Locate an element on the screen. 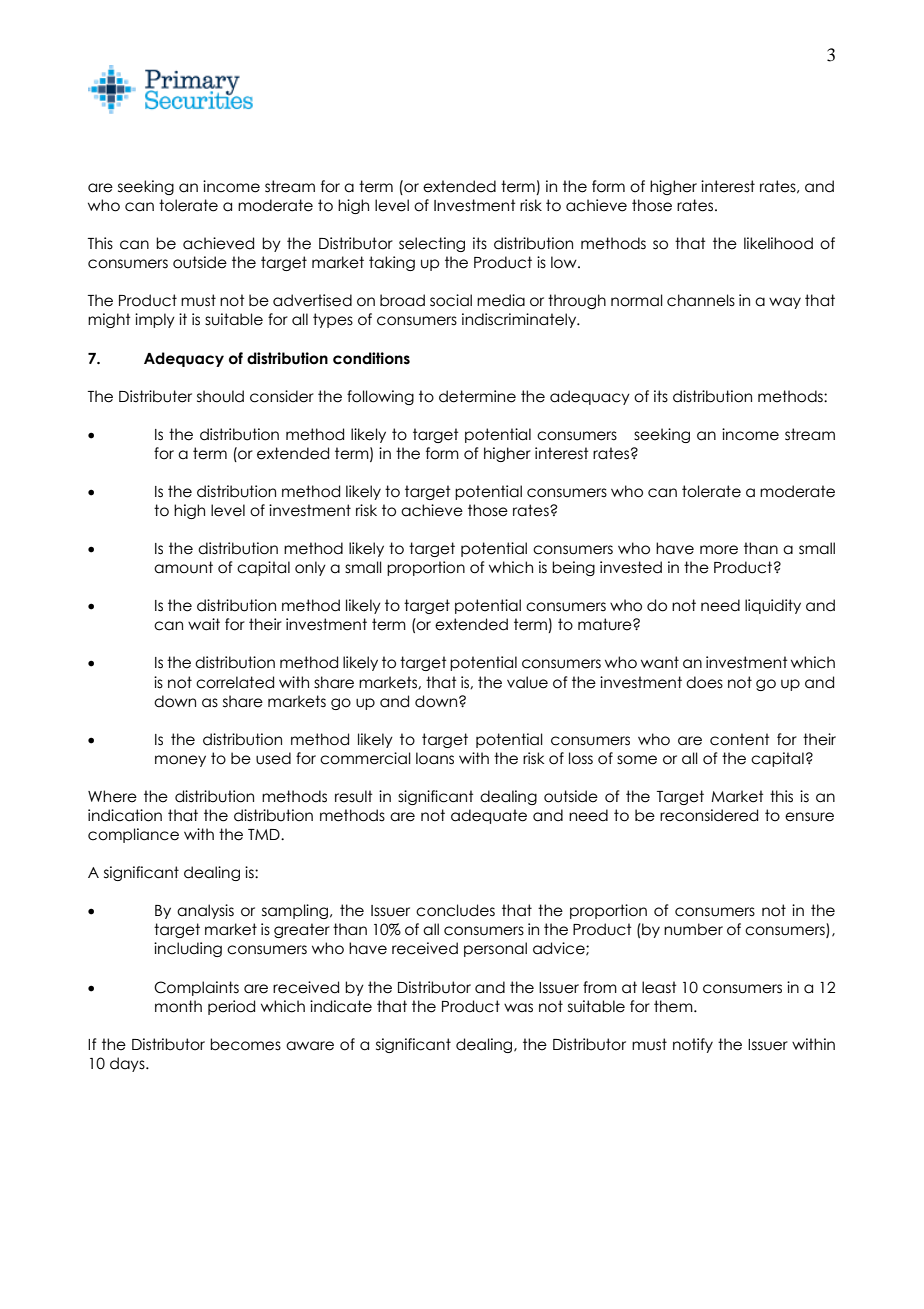  should is located at coordinates (220, 396).
